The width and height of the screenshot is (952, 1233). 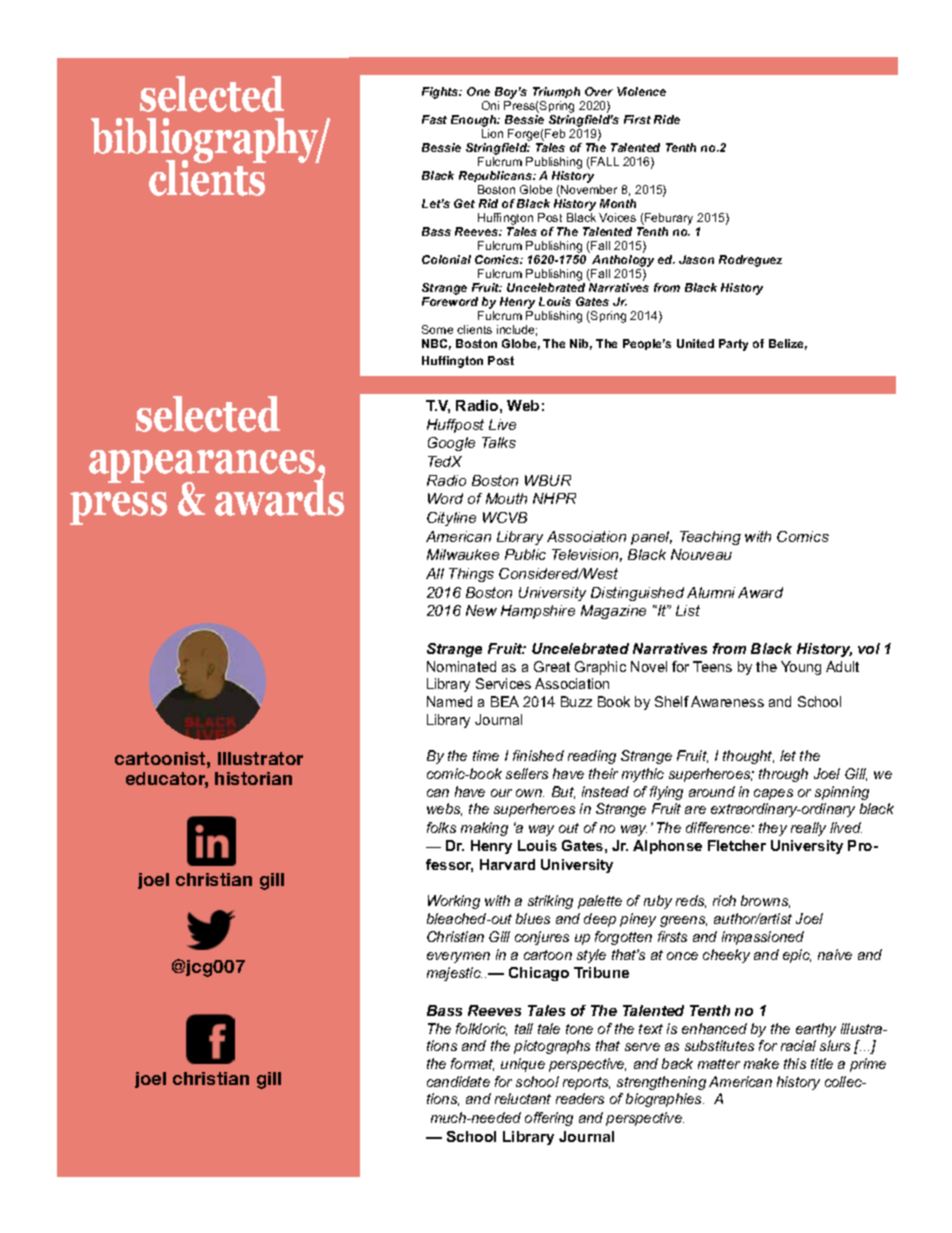 I want to click on Young, so click(x=801, y=668).
